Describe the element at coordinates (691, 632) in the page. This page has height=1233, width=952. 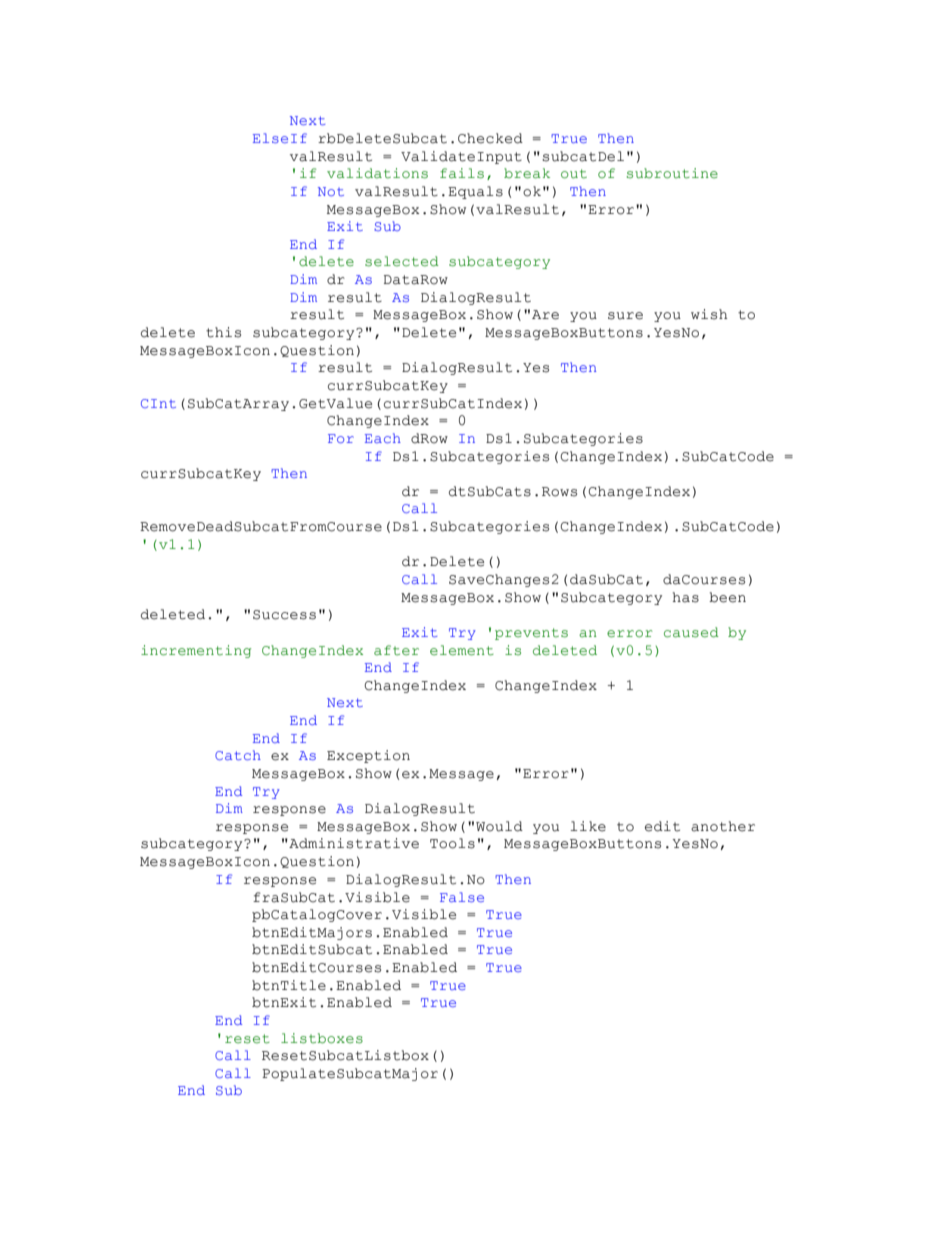
I see `caused` at that location.
